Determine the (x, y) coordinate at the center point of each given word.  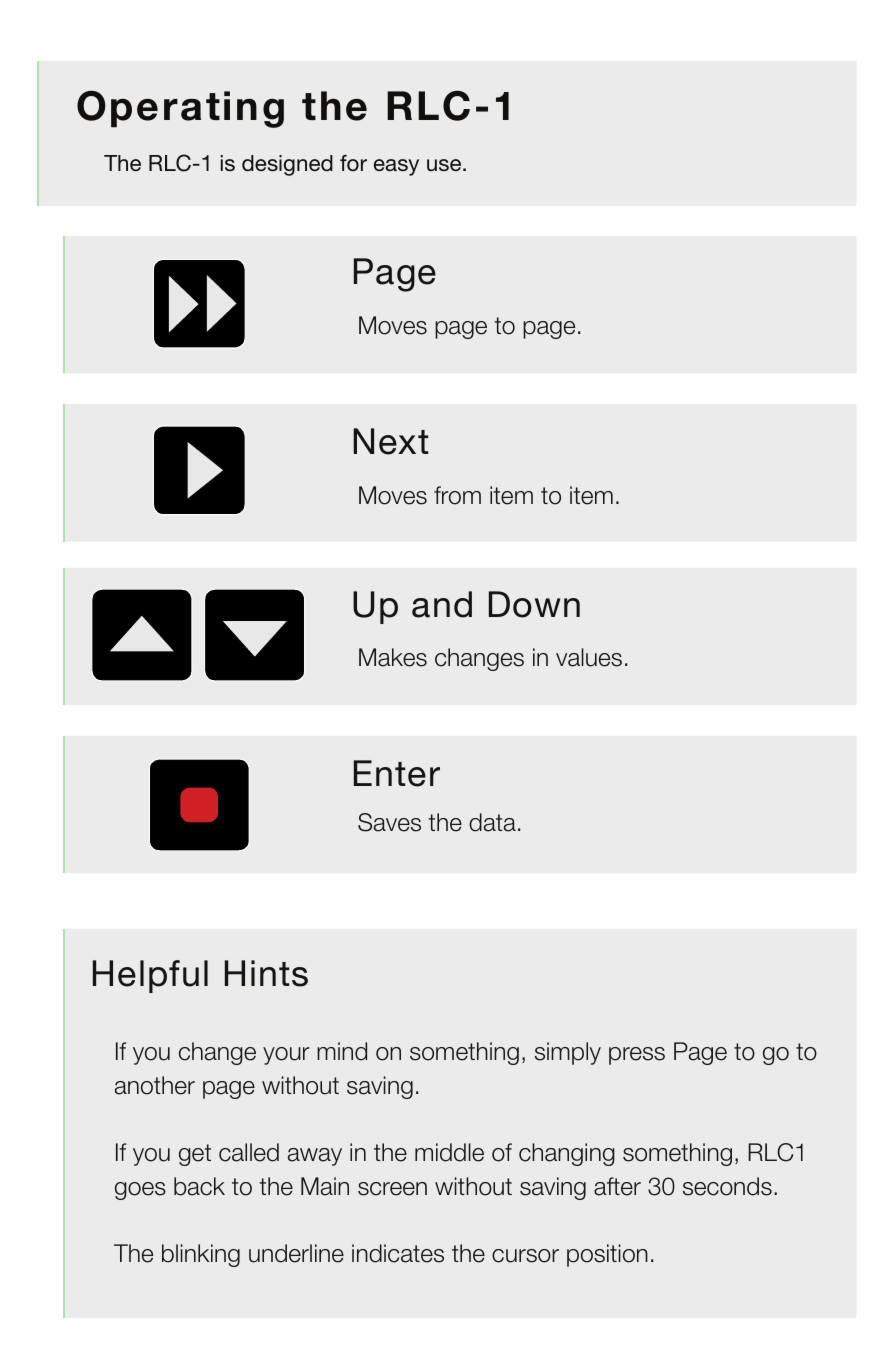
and (442, 604)
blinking (201, 1255)
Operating (180, 109)
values (589, 657)
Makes (393, 657)
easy (396, 167)
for (353, 163)
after (617, 1186)
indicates (398, 1253)
